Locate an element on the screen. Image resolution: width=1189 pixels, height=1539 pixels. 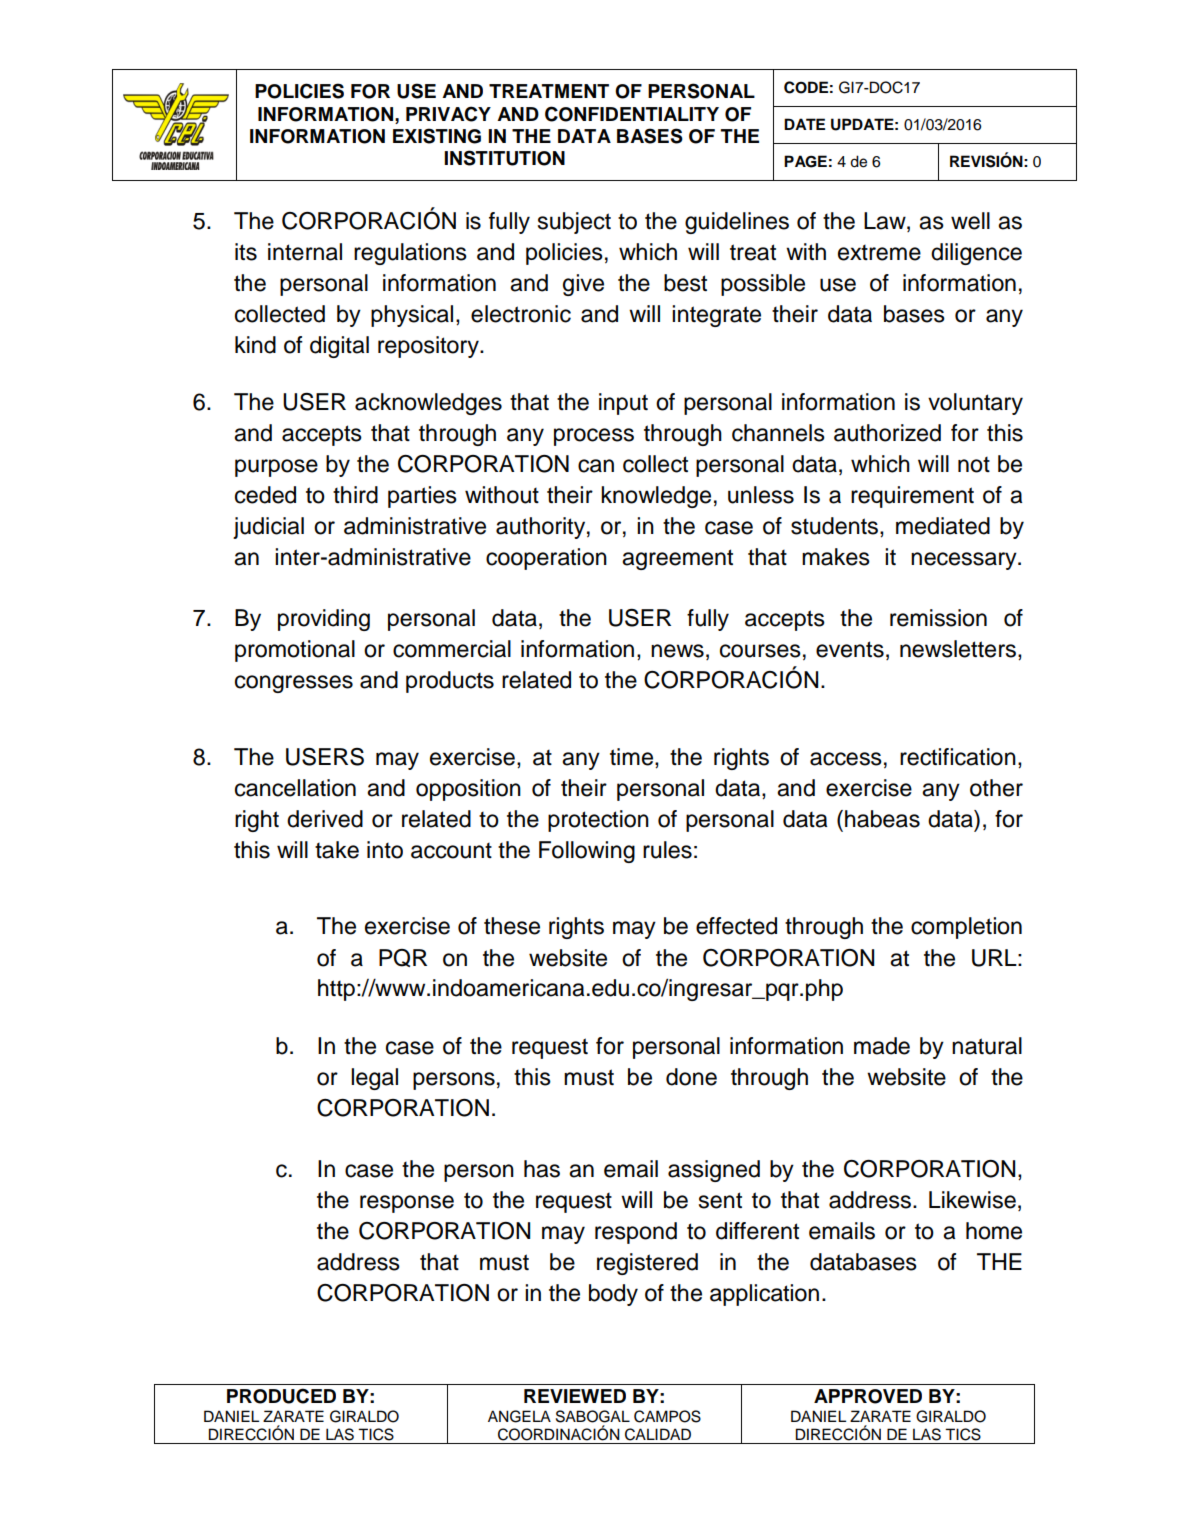
time is located at coordinates (633, 757).
